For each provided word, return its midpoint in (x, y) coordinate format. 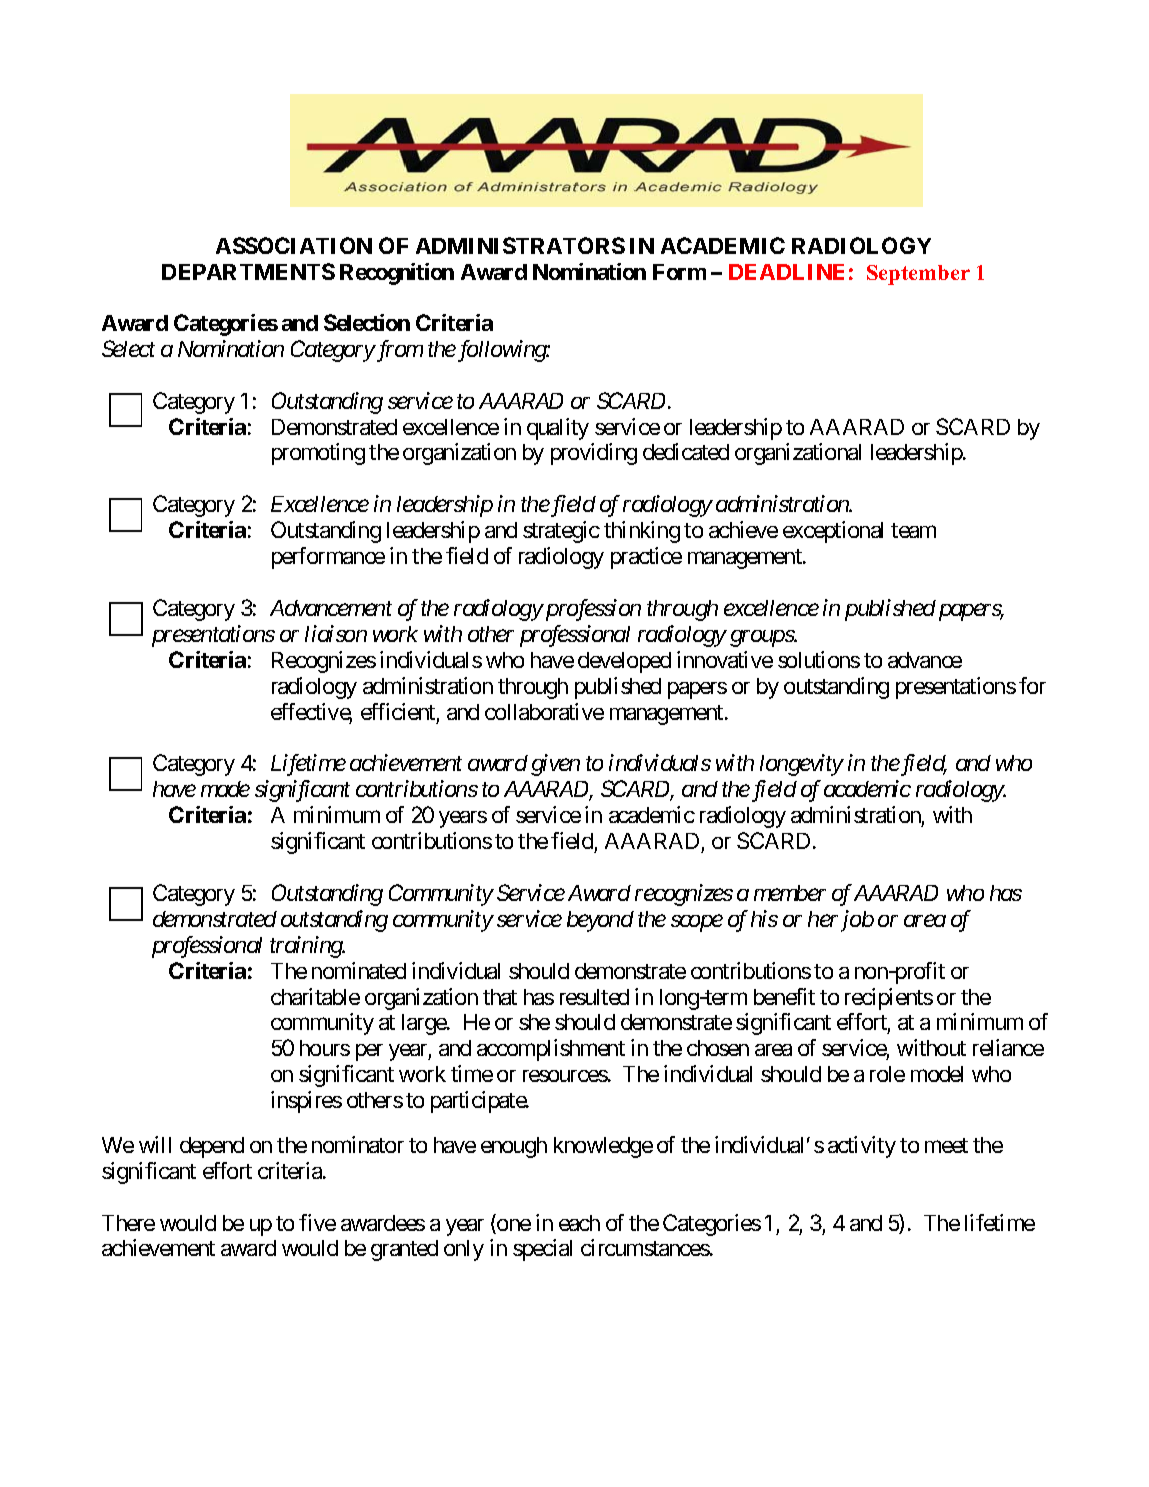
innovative (725, 659)
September (918, 275)
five (317, 1222)
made (225, 789)
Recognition (397, 274)
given (555, 765)
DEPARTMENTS (248, 271)
